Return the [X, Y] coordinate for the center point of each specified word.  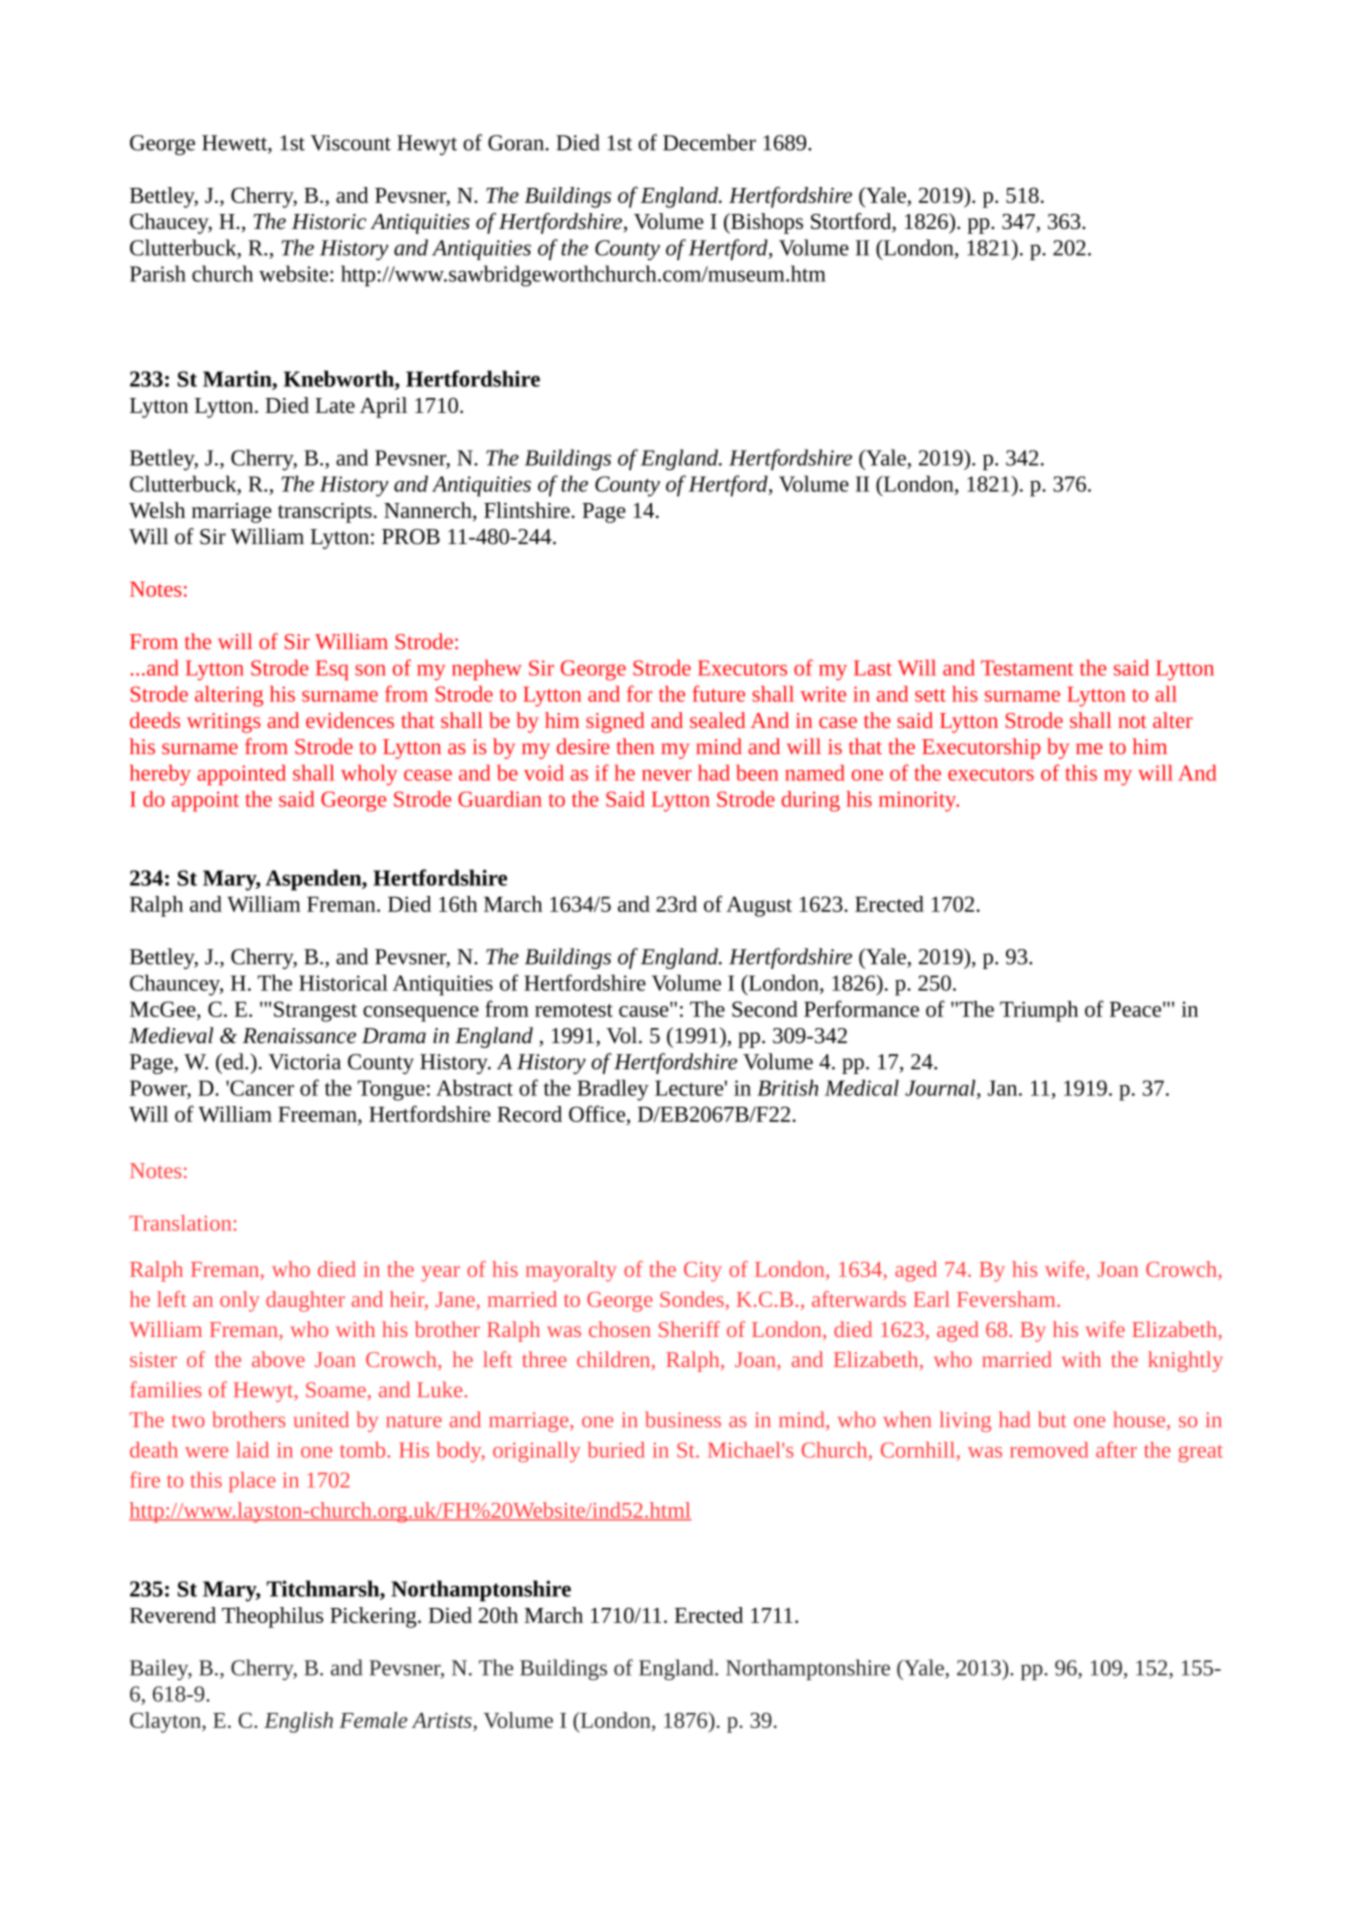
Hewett [235, 144]
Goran [516, 143]
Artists [443, 1722]
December [709, 142]
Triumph [1039, 1011]
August [759, 906]
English [298, 1722]
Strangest [315, 1011]
